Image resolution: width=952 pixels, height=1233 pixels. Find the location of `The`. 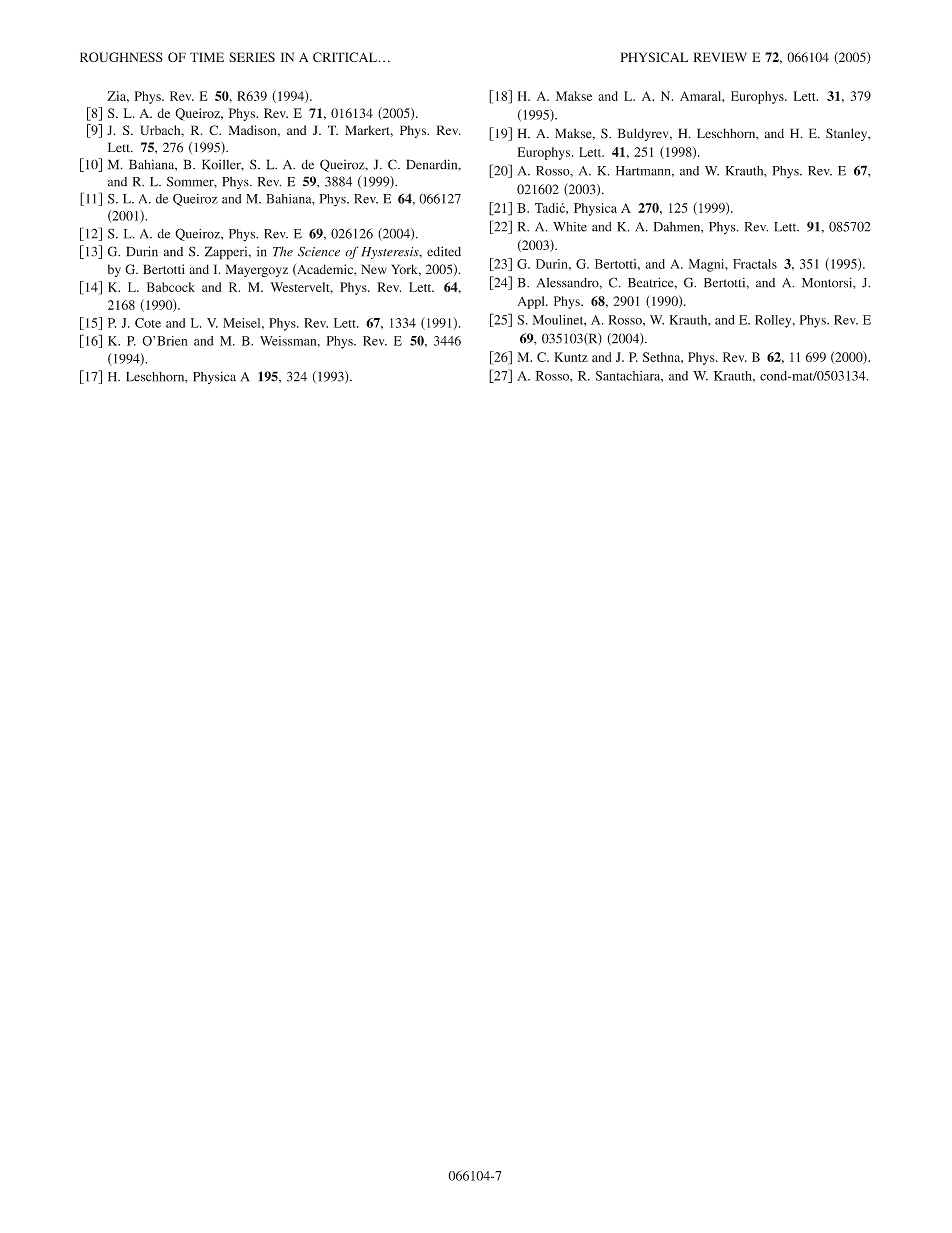

The is located at coordinates (283, 251).
